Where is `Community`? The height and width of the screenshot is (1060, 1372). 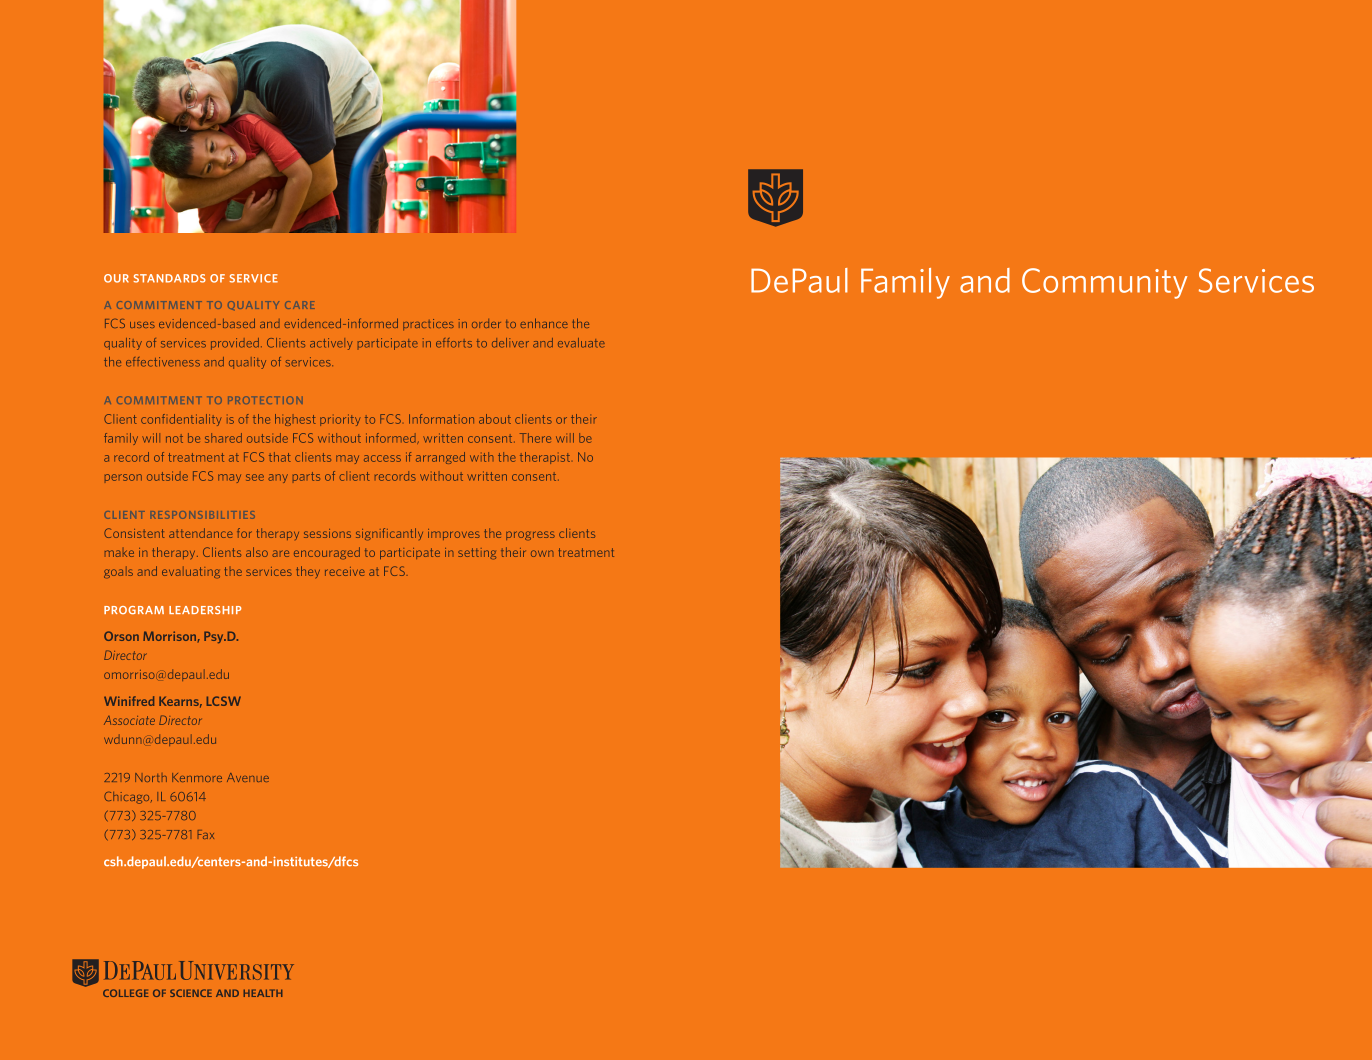
Community is located at coordinates (1104, 283).
